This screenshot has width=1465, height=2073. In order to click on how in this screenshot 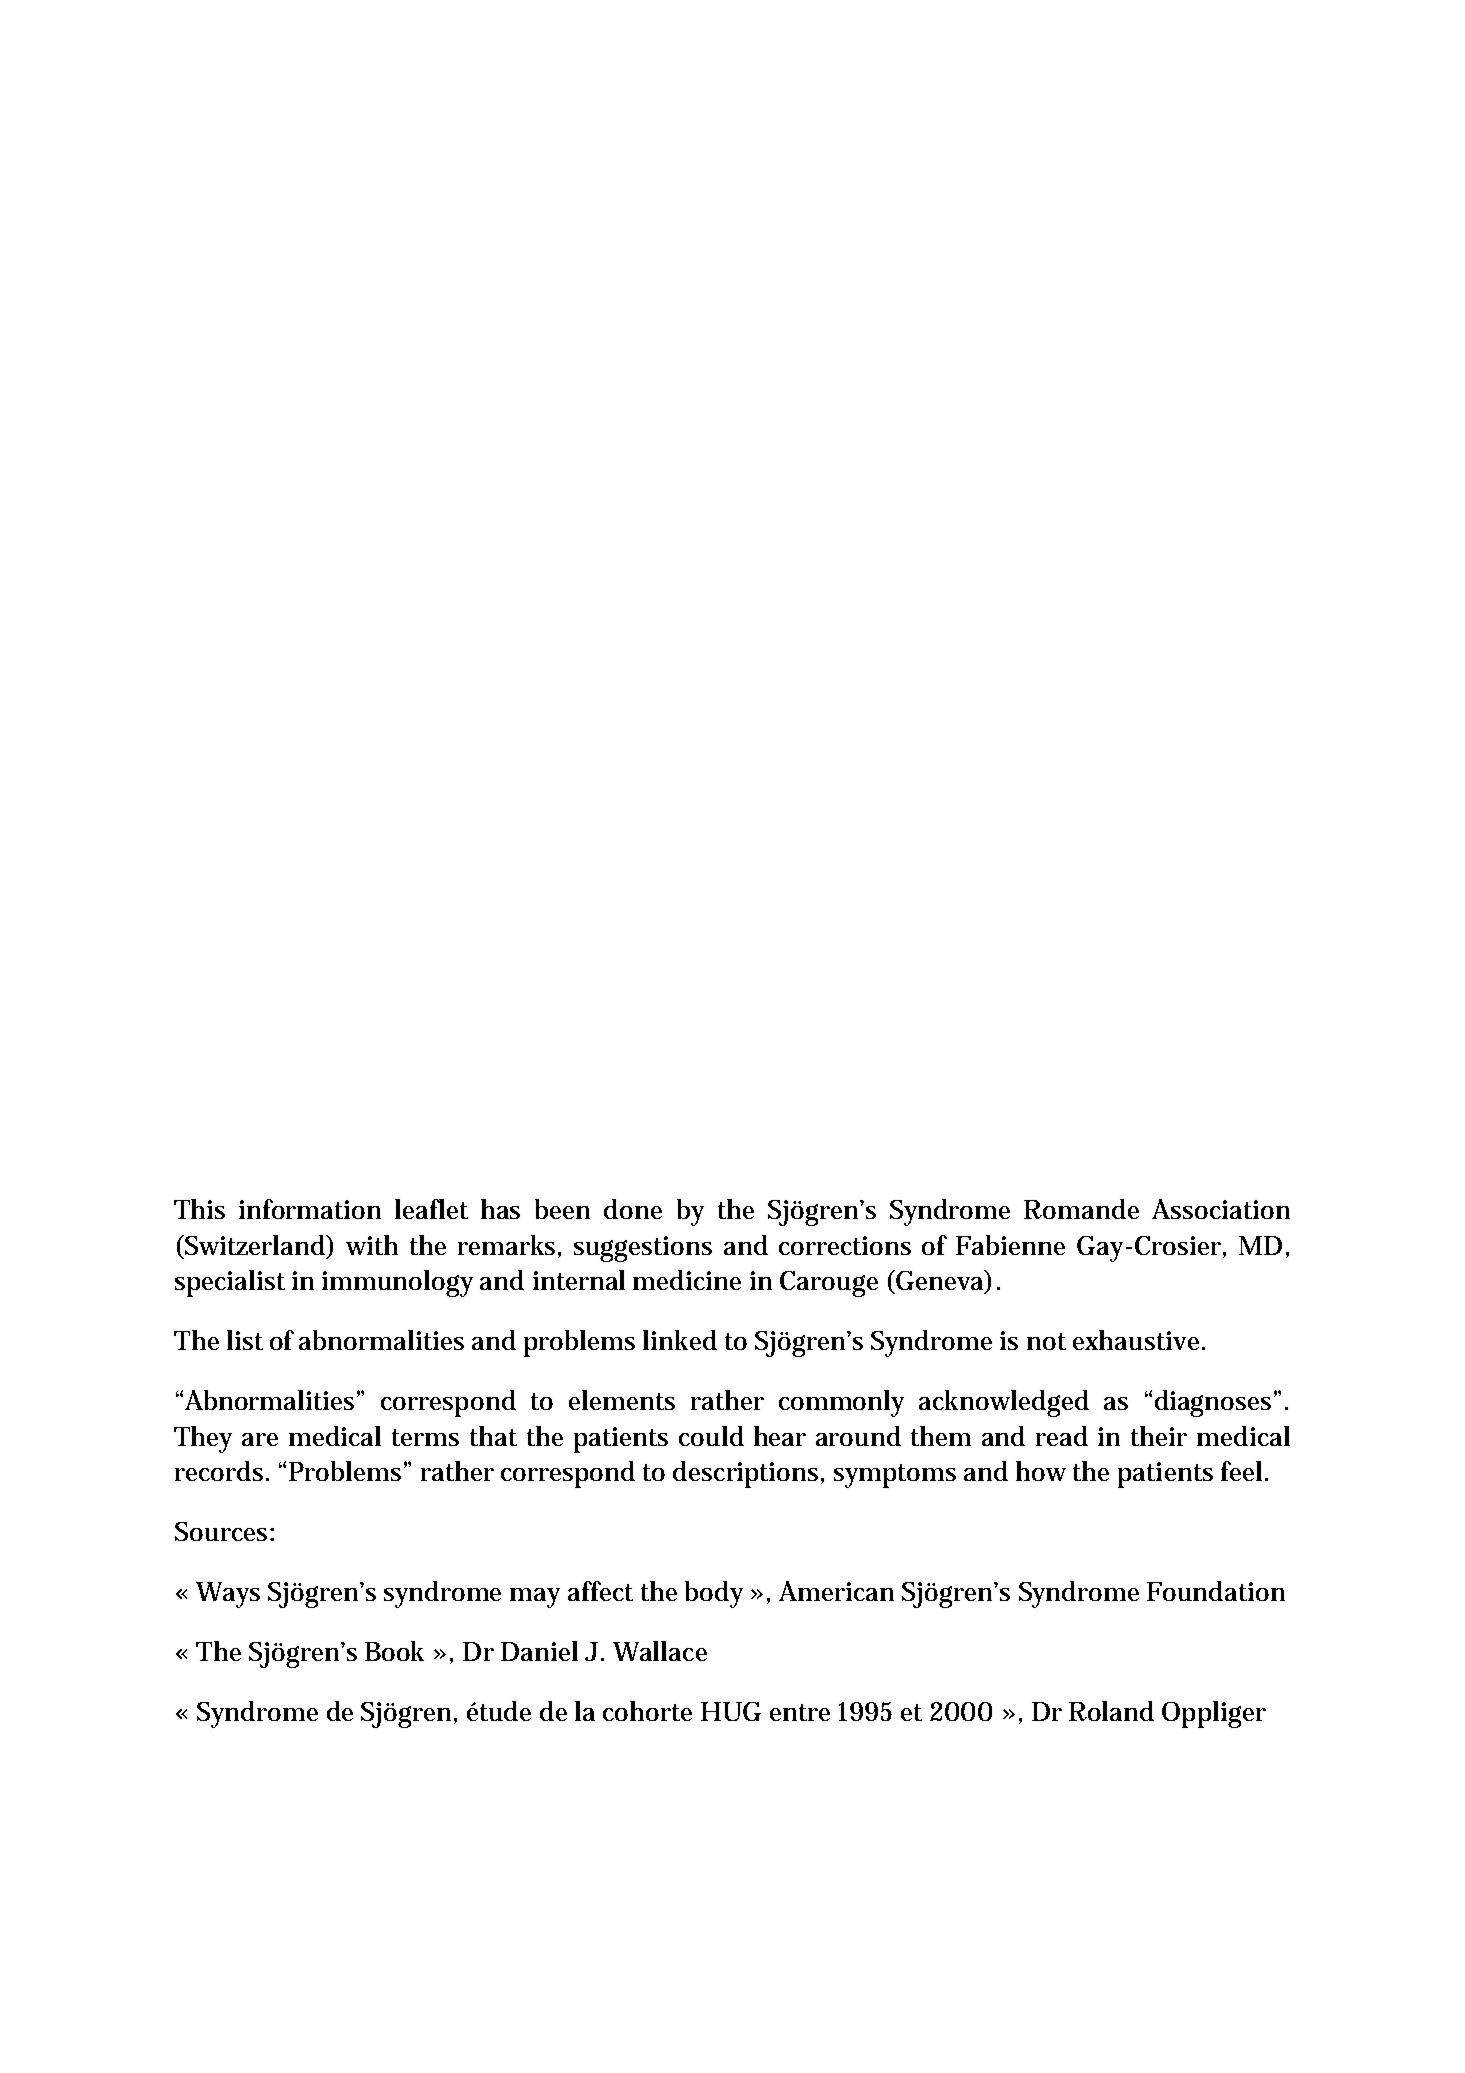, I will do `click(1041, 1471)`.
